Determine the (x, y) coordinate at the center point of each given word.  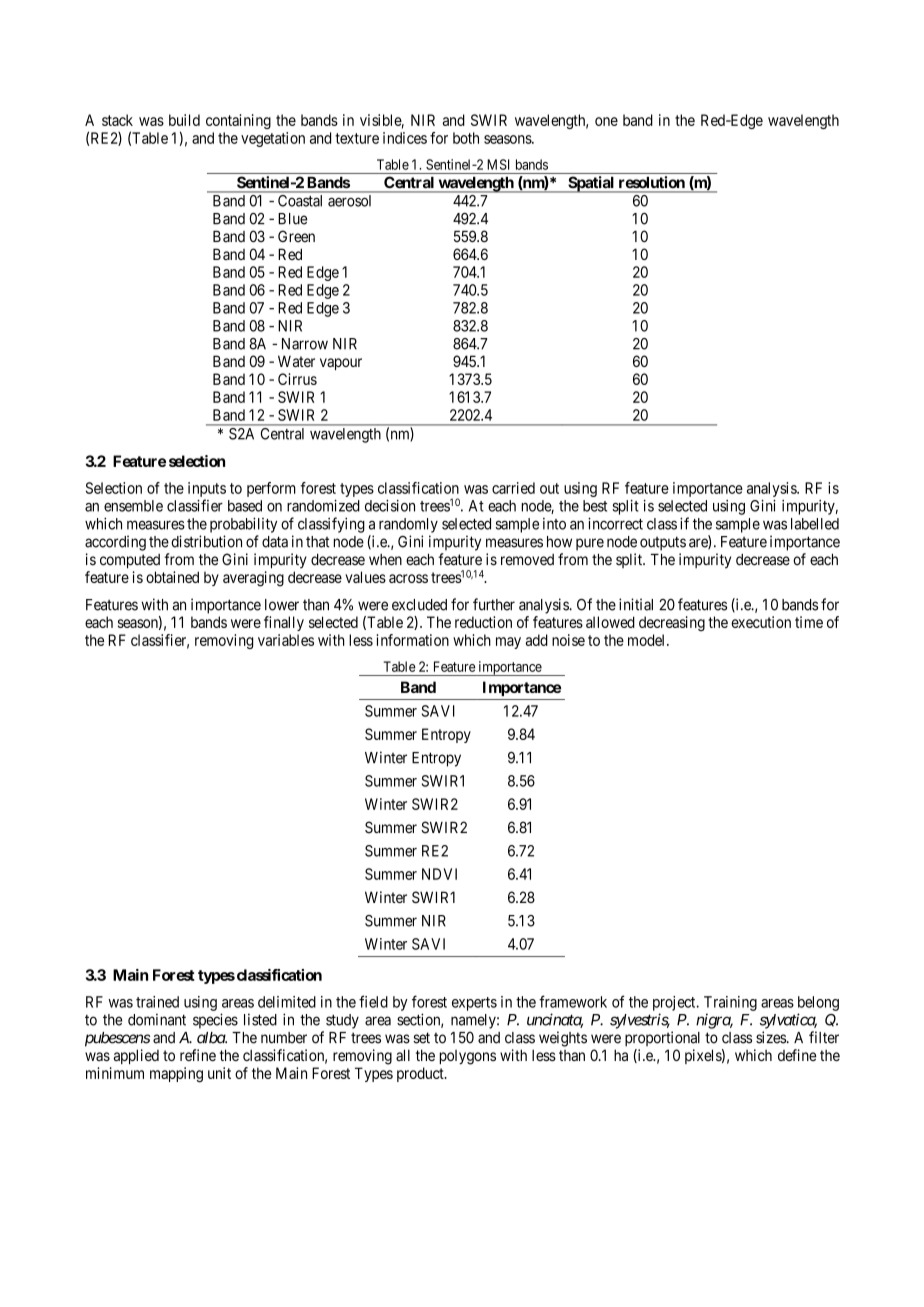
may (508, 643)
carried (513, 488)
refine (198, 1055)
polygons (467, 1057)
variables (286, 640)
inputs (207, 491)
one (606, 121)
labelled (815, 524)
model (648, 640)
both (466, 138)
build (184, 120)
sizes (771, 1037)
